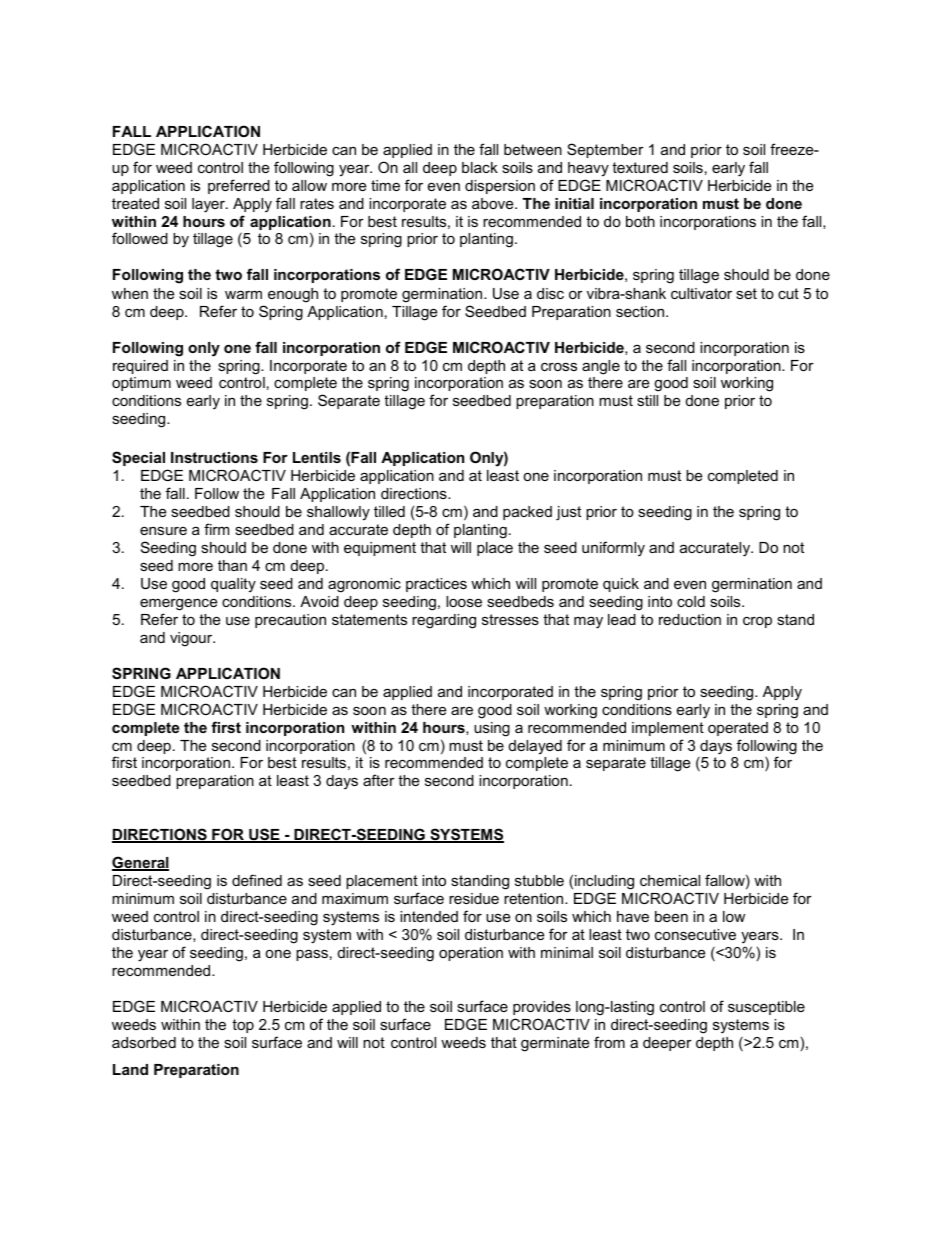 This page has width=952, height=1233. Describe the element at coordinates (444, 621) in the page. I see `regarding` at that location.
